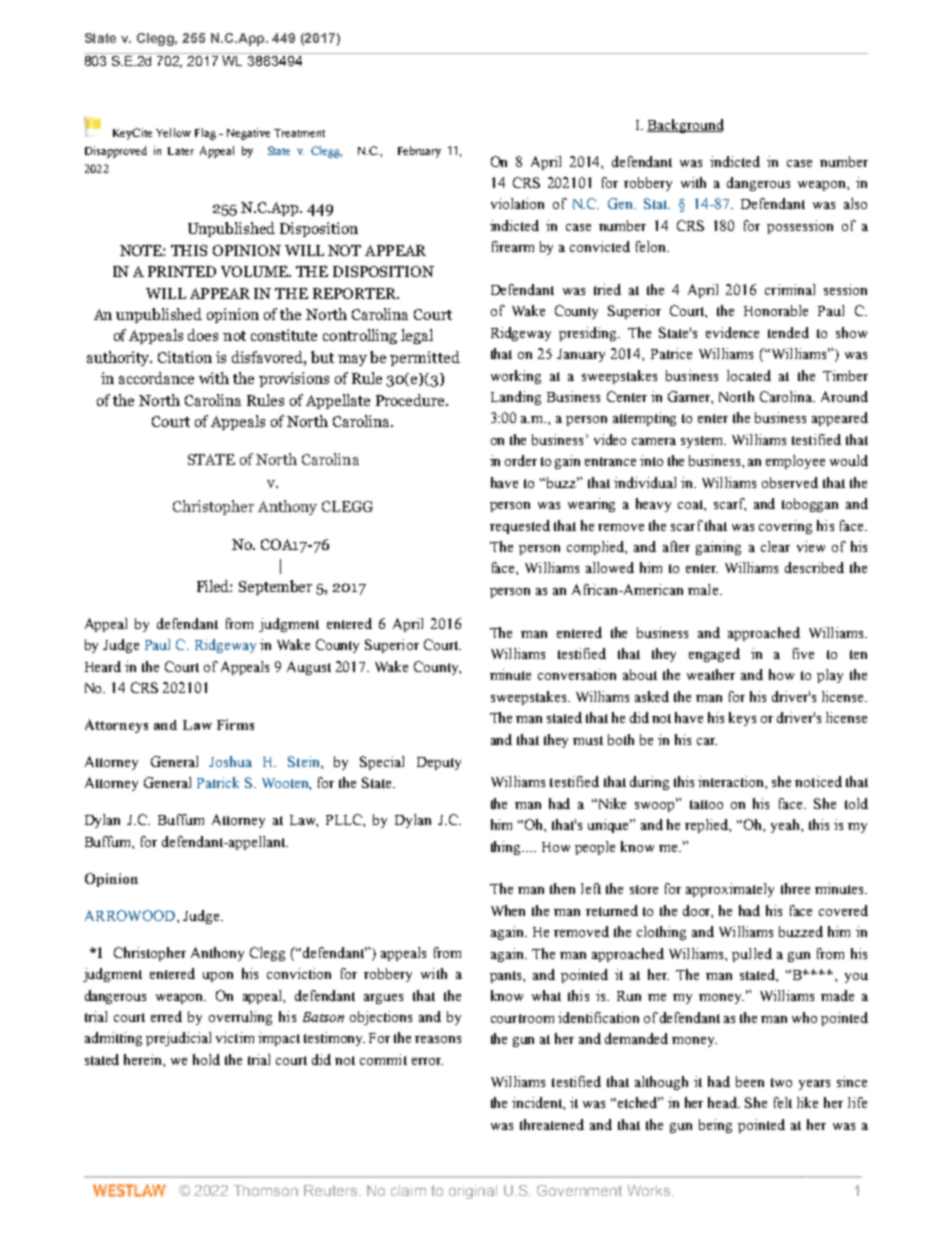 The height and width of the screenshot is (1233, 952). Describe the element at coordinates (473, 1192) in the screenshot. I see `original` at that location.
